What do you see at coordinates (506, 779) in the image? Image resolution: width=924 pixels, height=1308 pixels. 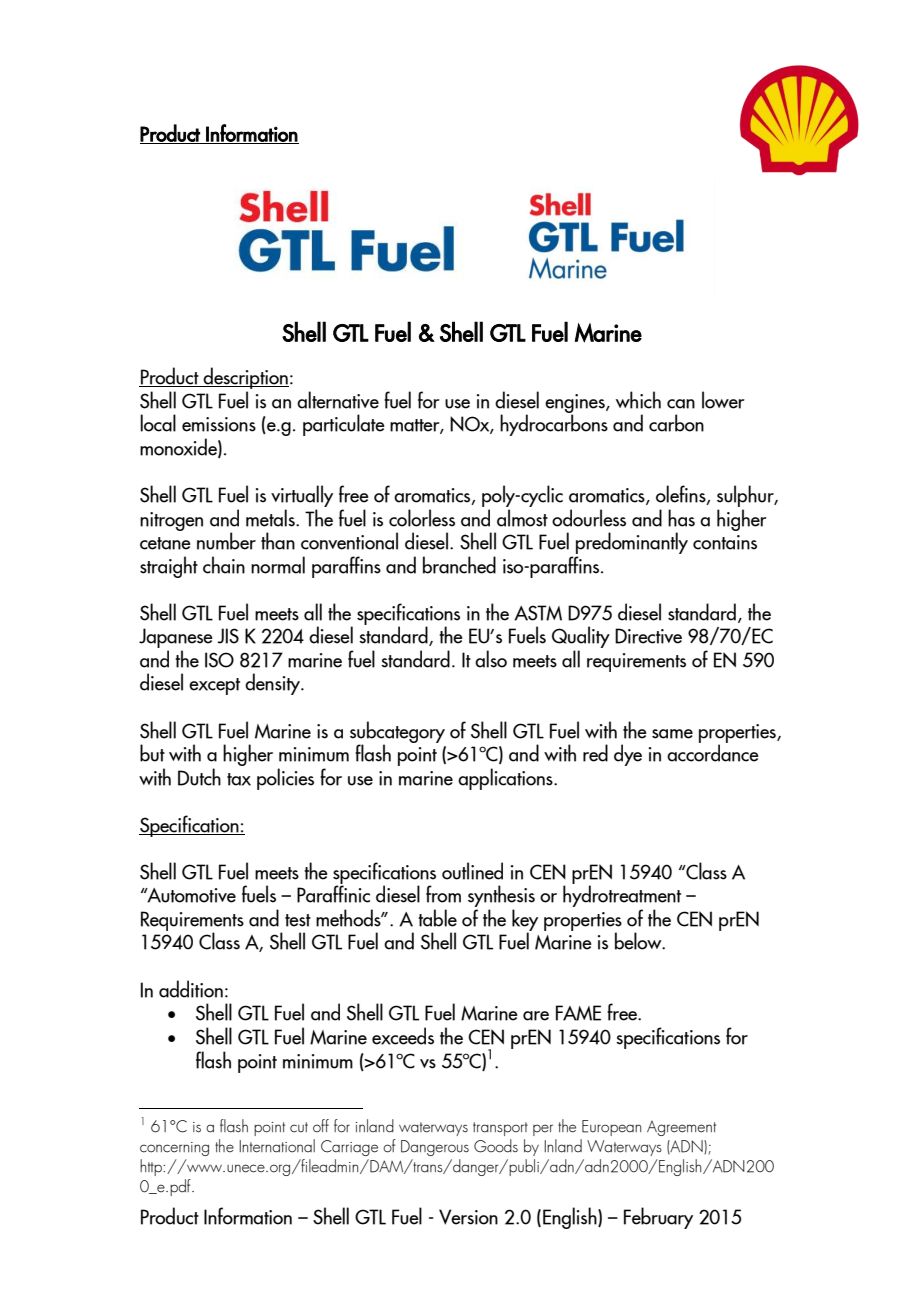 I see `applications` at bounding box center [506, 779].
